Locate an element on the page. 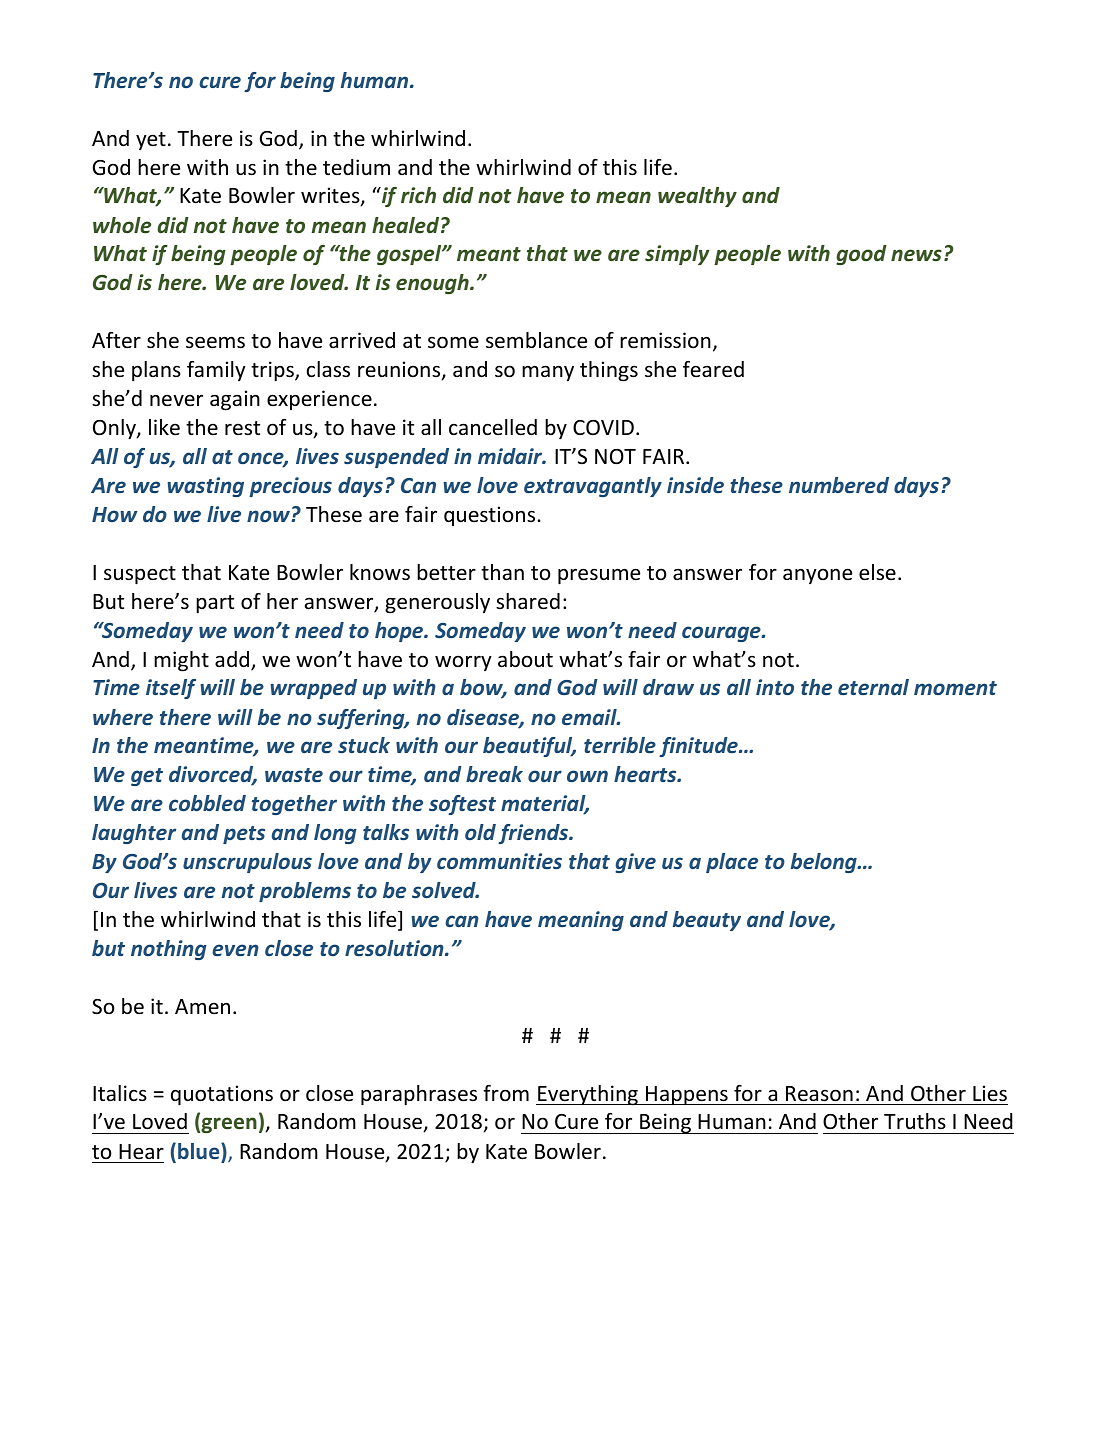 The height and width of the image is (1444, 1116). yet is located at coordinates (151, 141).
